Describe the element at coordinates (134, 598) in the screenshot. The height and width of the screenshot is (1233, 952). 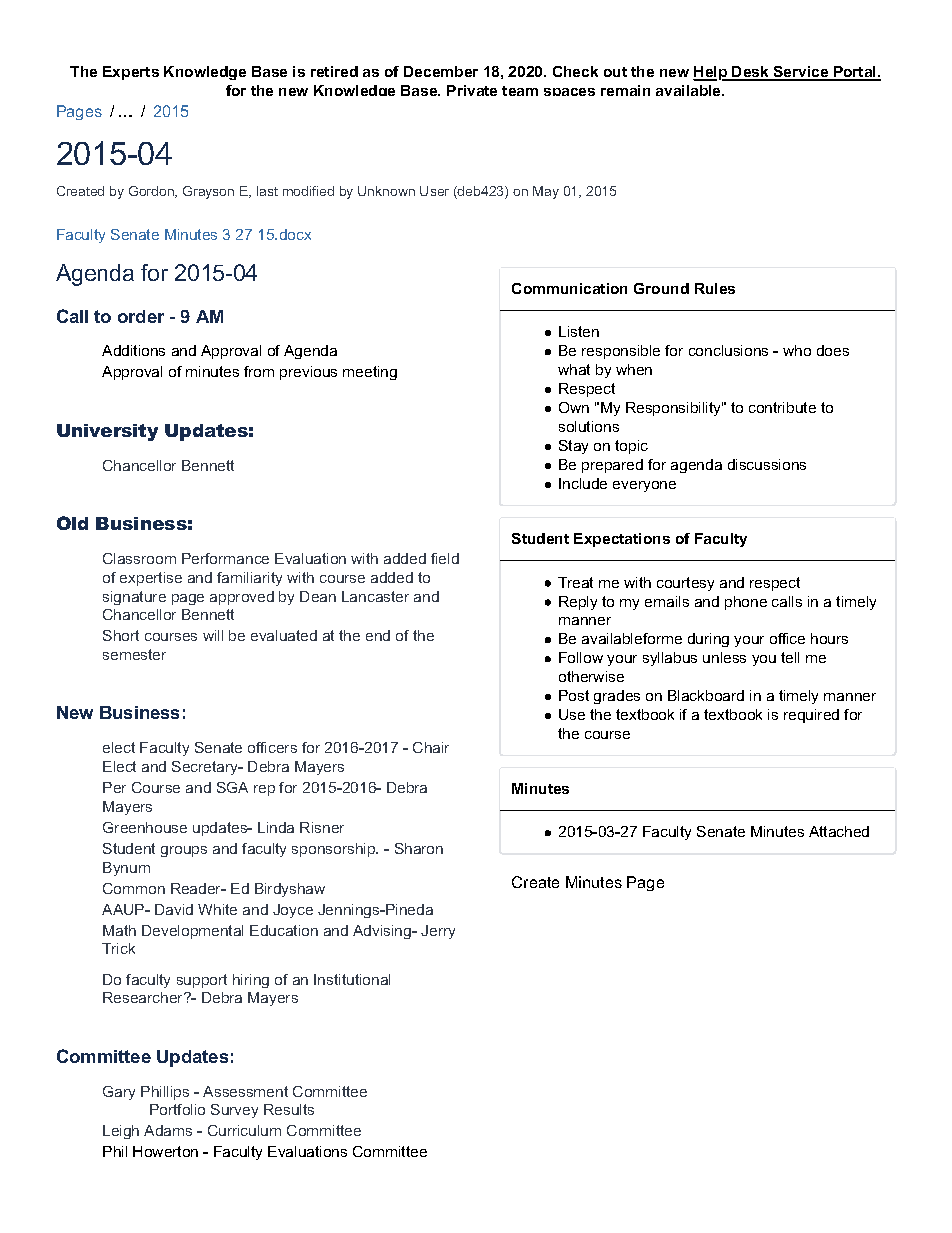
I see `signature` at that location.
